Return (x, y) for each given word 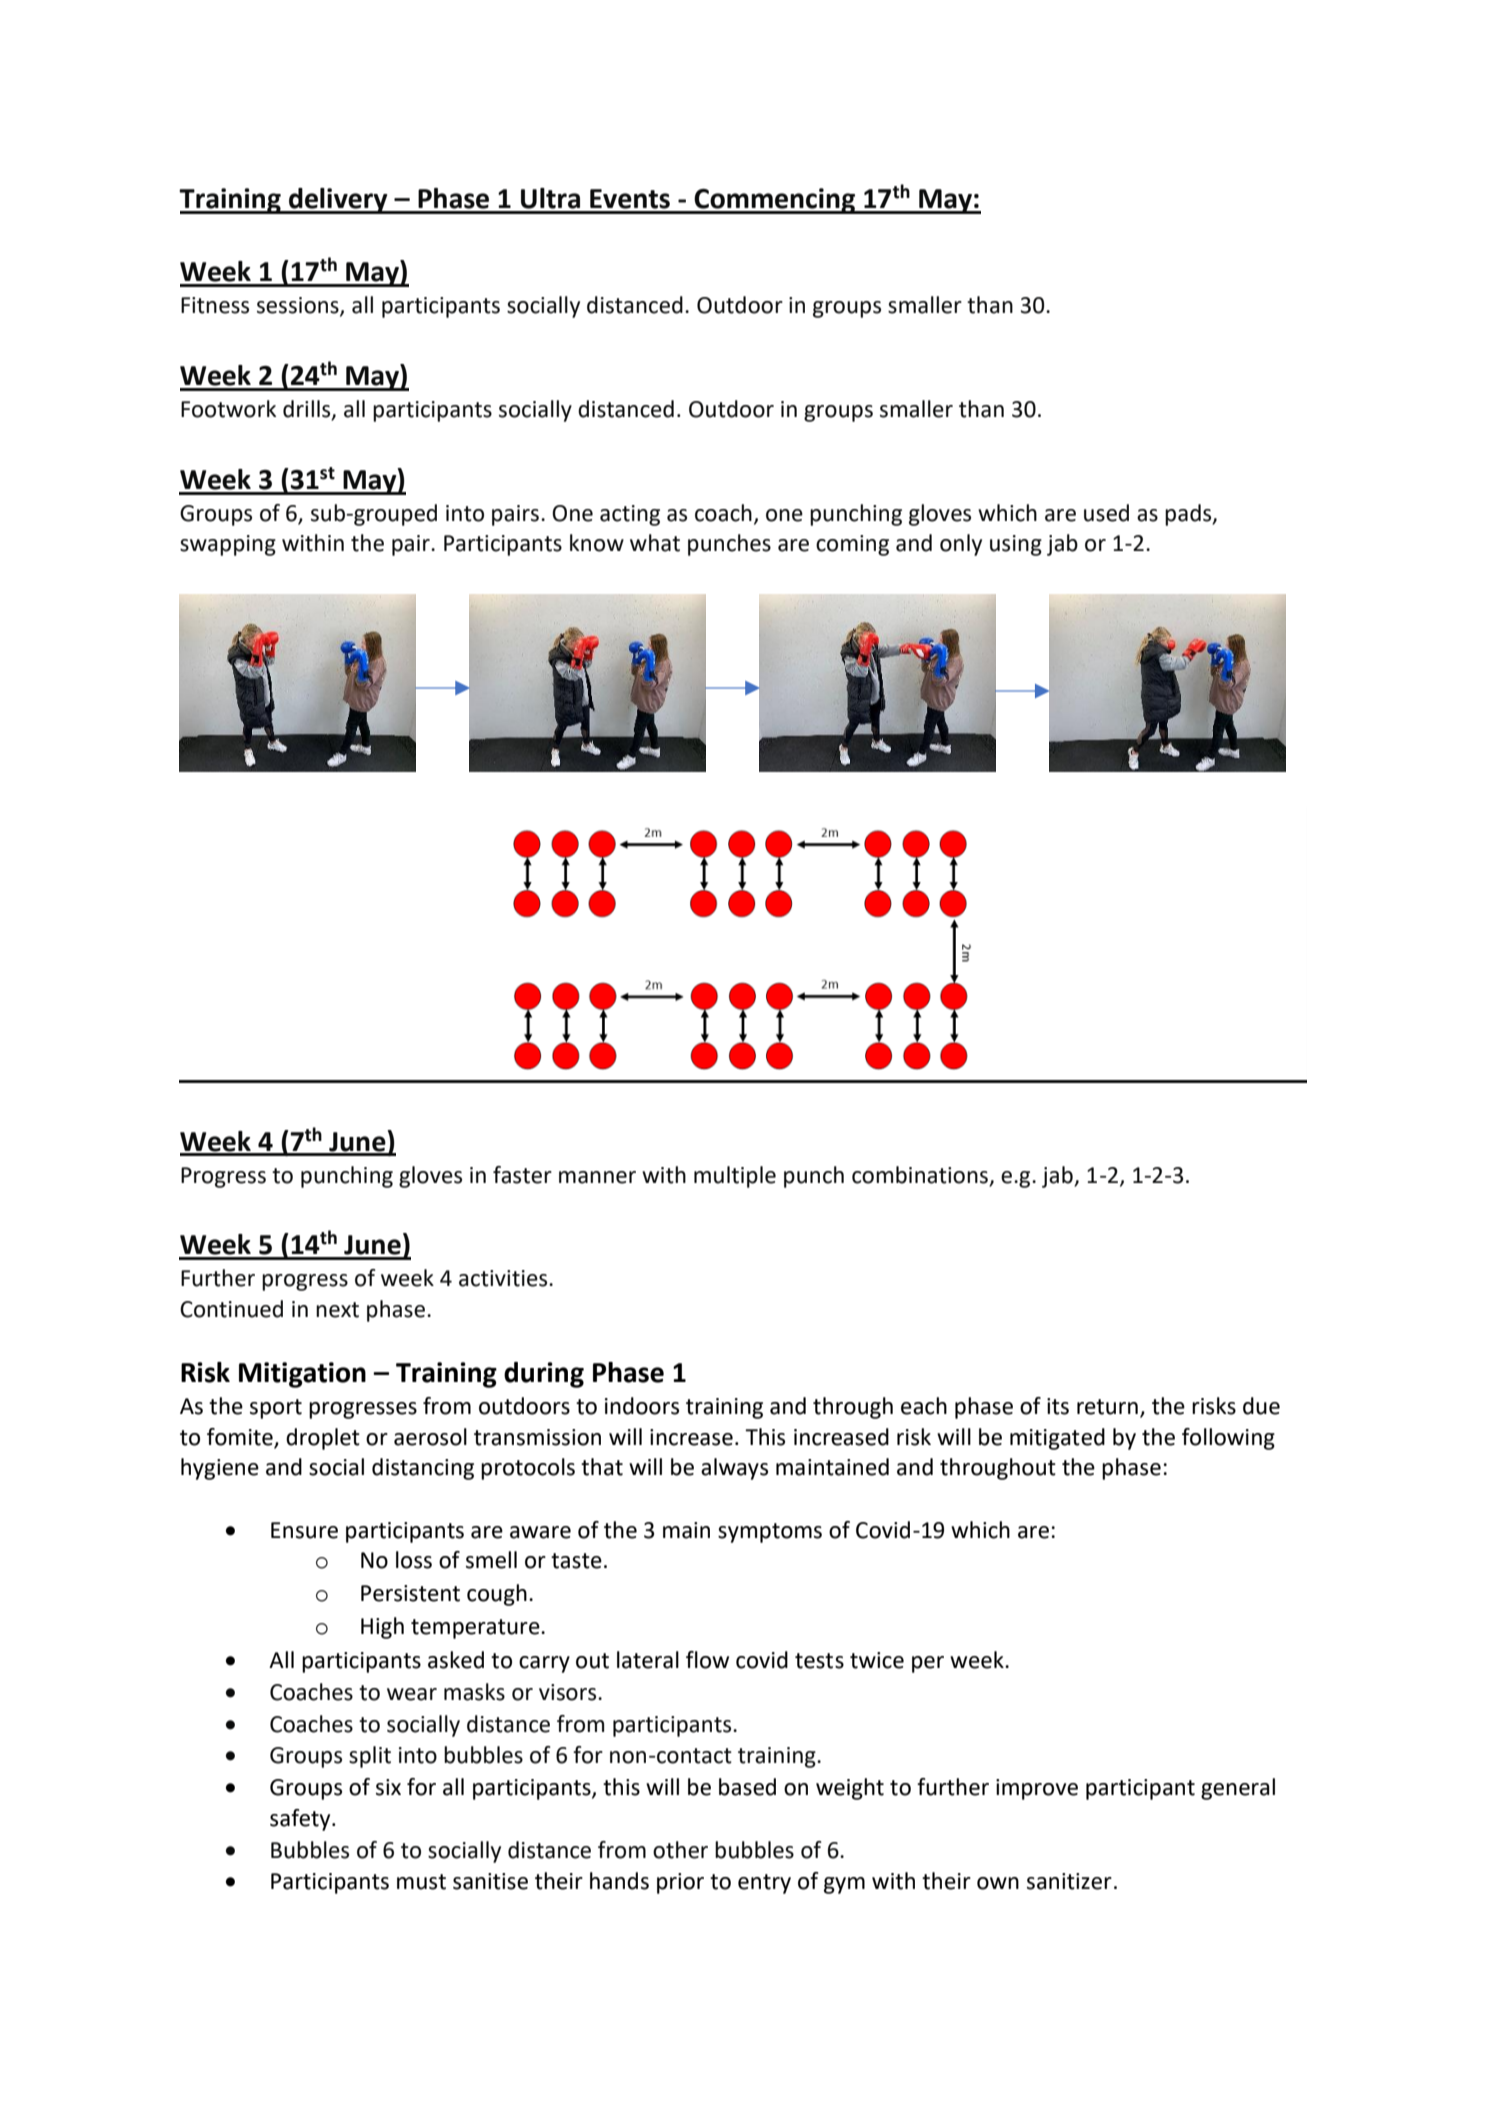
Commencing (775, 201)
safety (301, 1820)
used (1106, 513)
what (655, 543)
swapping (228, 545)
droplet (323, 1439)
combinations (920, 1175)
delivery (338, 201)
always (734, 1469)
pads (1189, 515)
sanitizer (1069, 1881)
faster (522, 1175)
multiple (735, 1177)
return (1107, 1407)
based (747, 1787)
